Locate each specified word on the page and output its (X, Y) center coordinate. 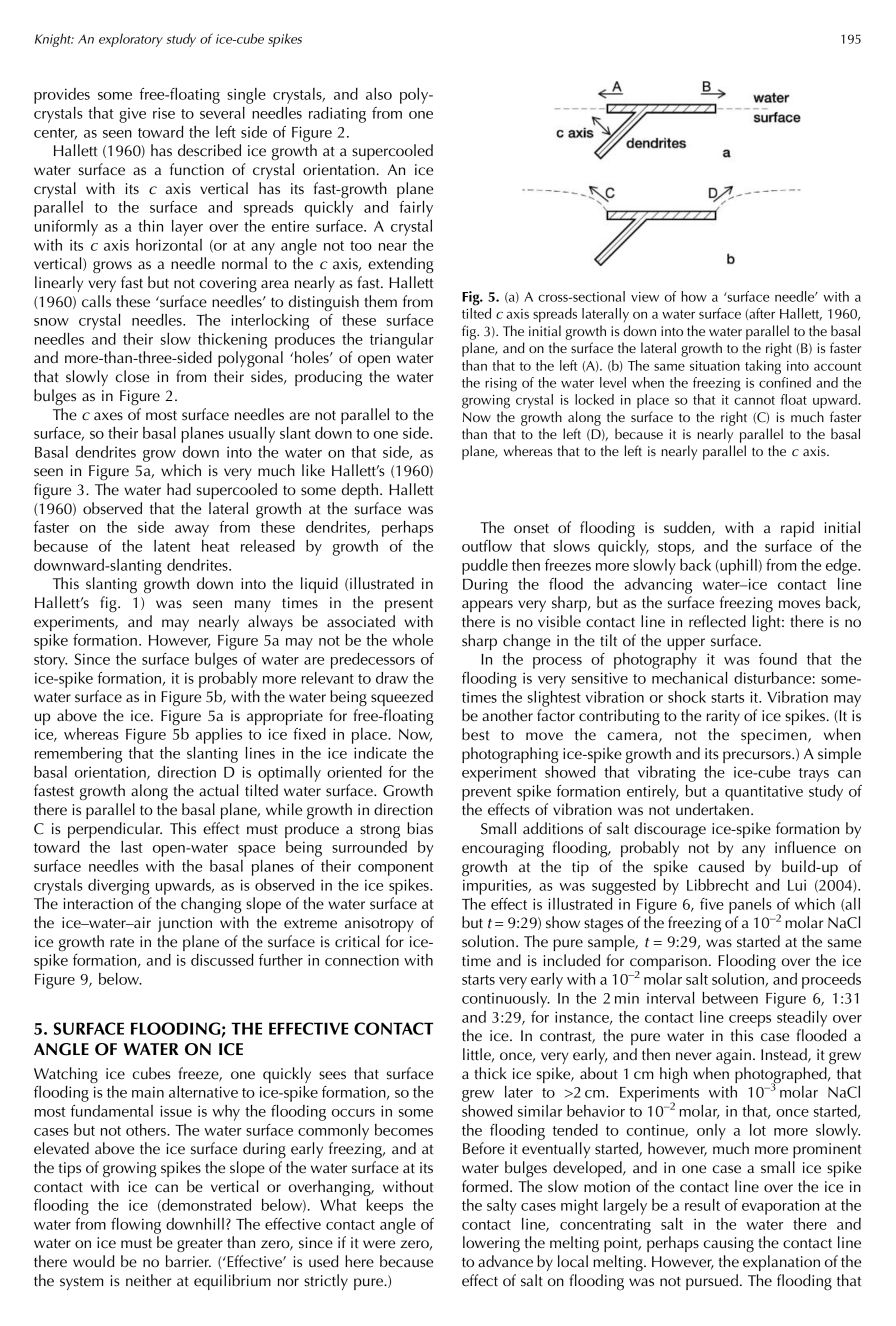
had (179, 489)
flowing (136, 1226)
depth (360, 491)
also (379, 94)
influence (805, 847)
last (132, 847)
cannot (754, 400)
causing (728, 1244)
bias (420, 828)
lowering (491, 1244)
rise (164, 113)
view (645, 297)
